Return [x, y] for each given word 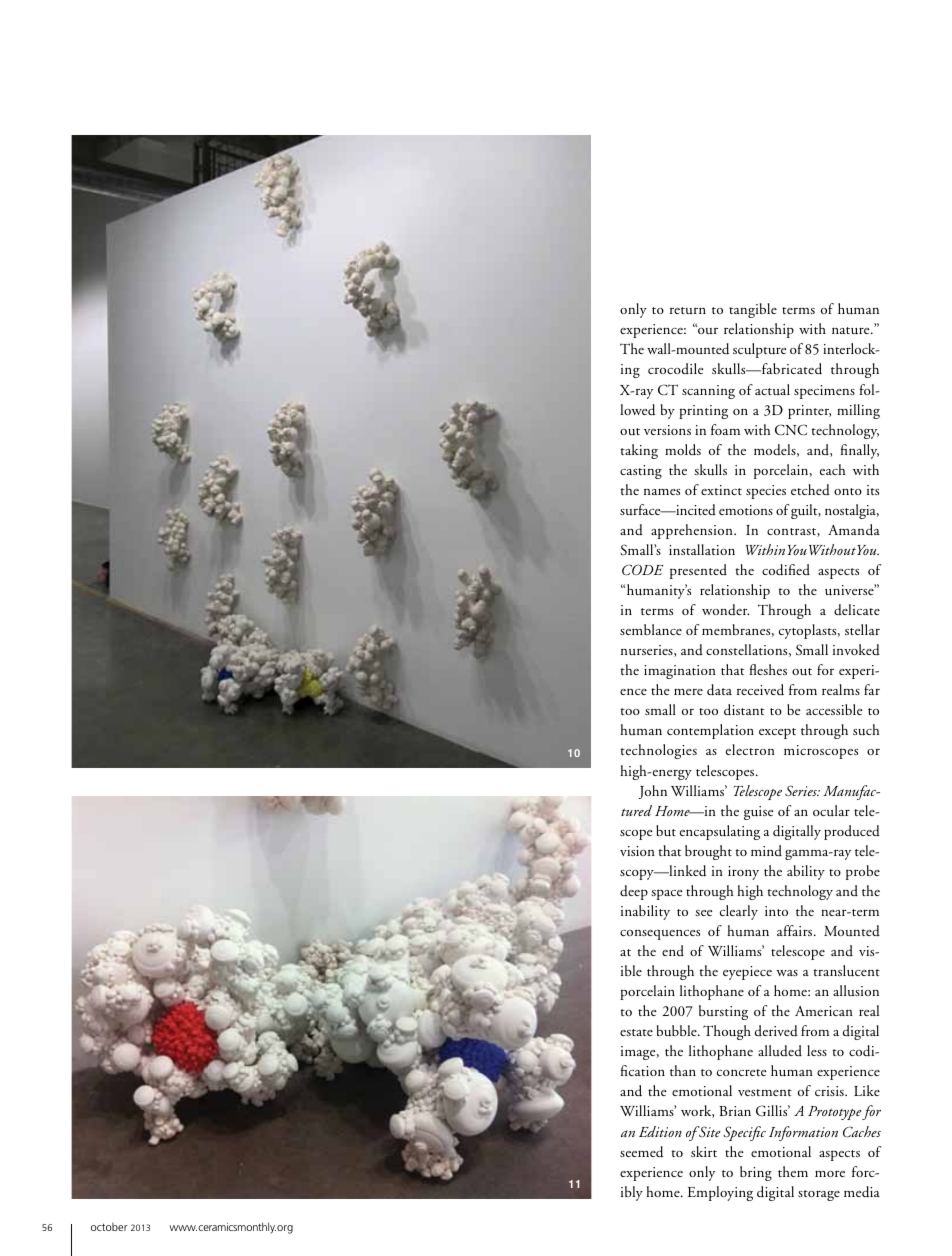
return [688, 310]
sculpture [760, 350]
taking [639, 451]
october [109, 1227]
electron [750, 749]
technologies [659, 751]
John [653, 792]
